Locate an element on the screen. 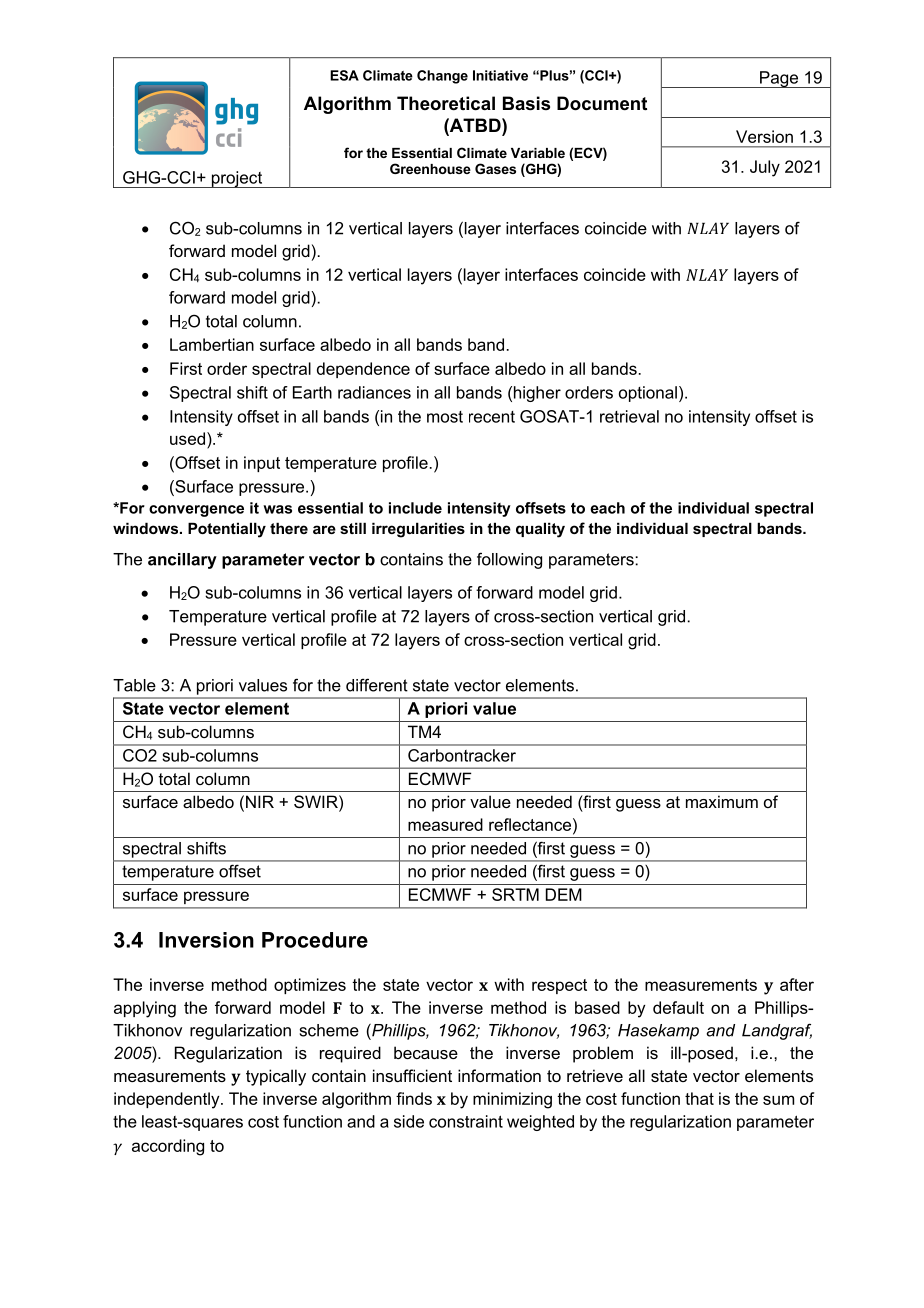  project is located at coordinates (237, 179).
